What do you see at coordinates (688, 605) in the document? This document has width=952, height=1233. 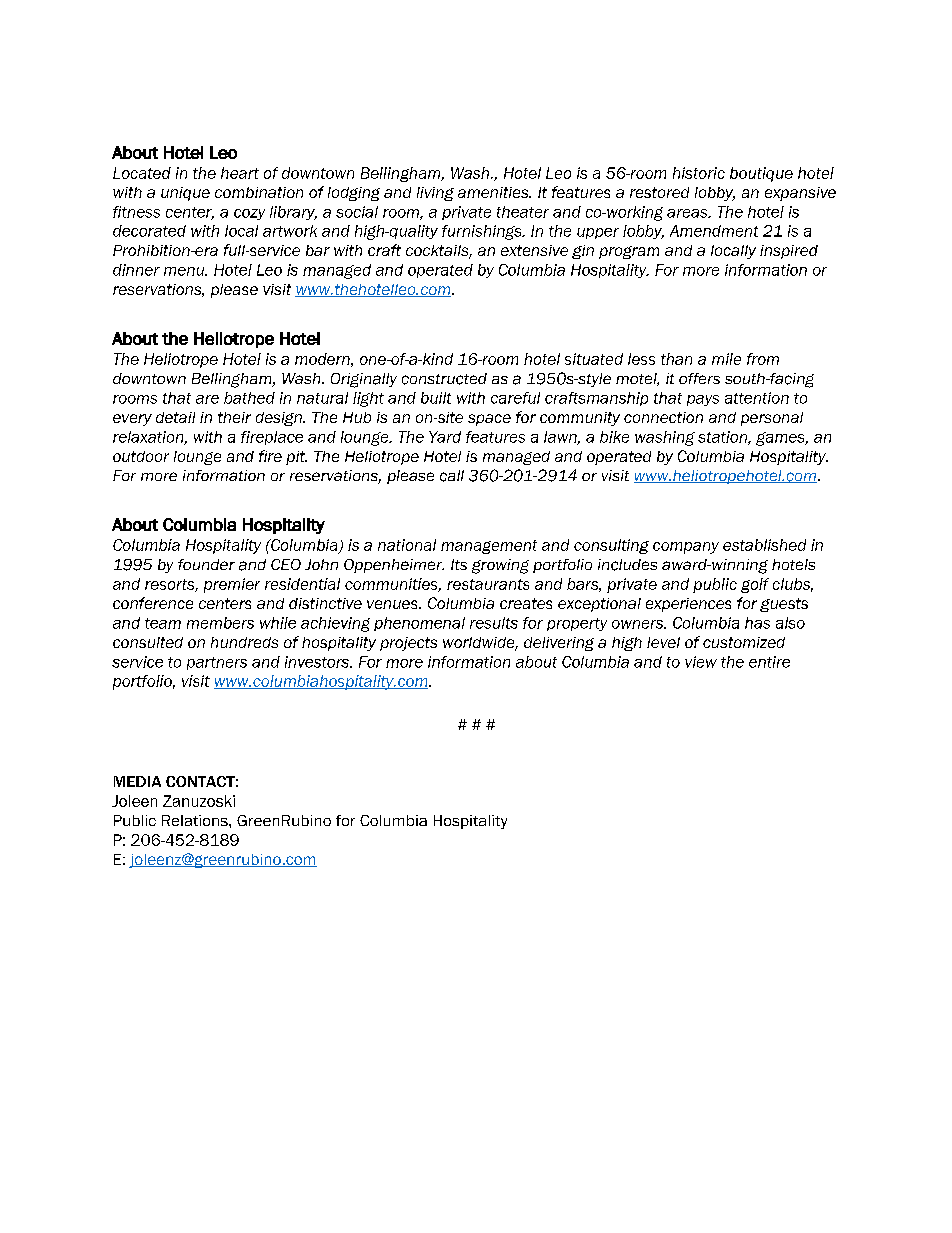 I see `experiences` at bounding box center [688, 605].
